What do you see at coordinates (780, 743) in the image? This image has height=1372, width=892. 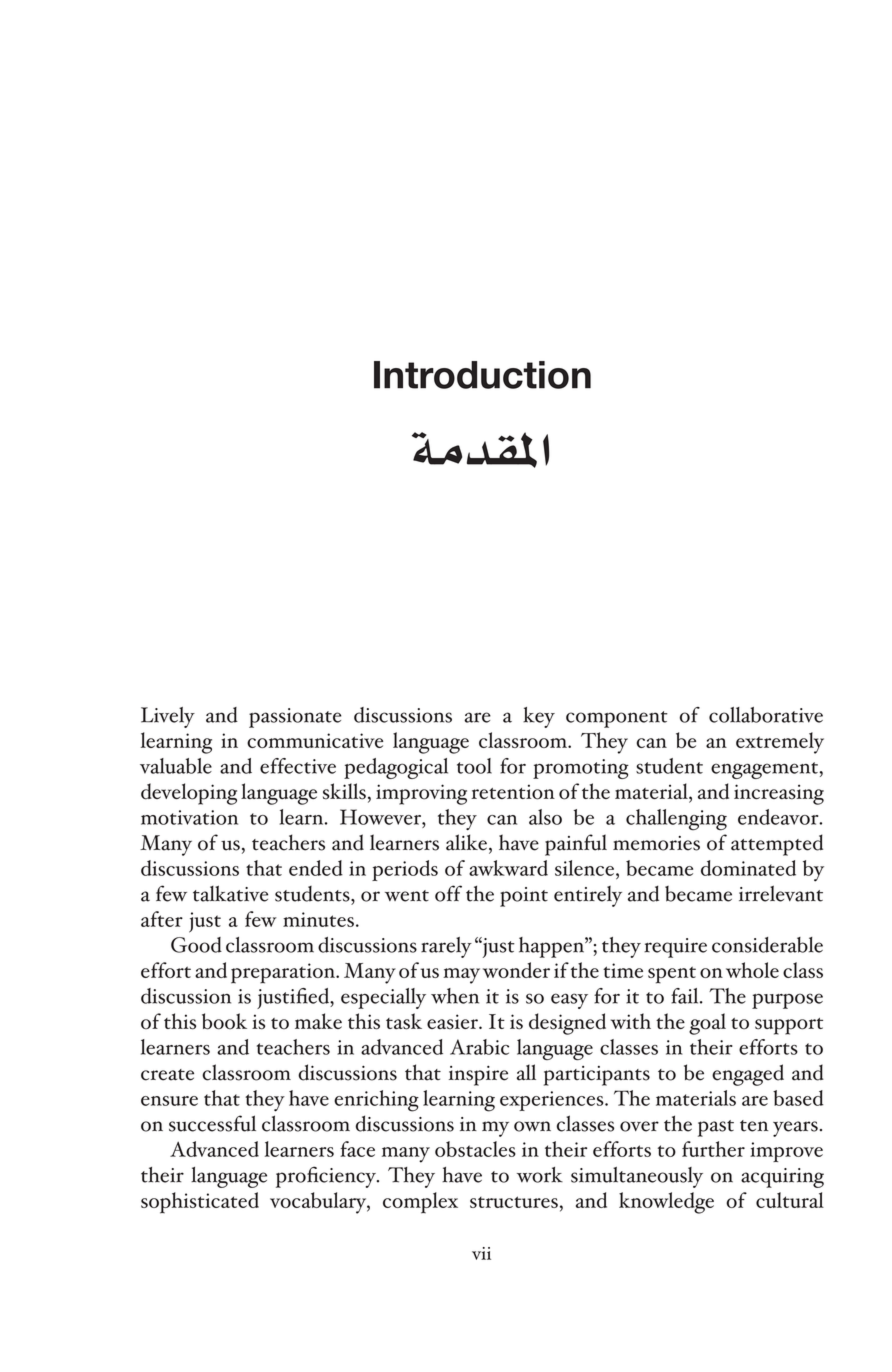 I see `extremely` at bounding box center [780, 743].
